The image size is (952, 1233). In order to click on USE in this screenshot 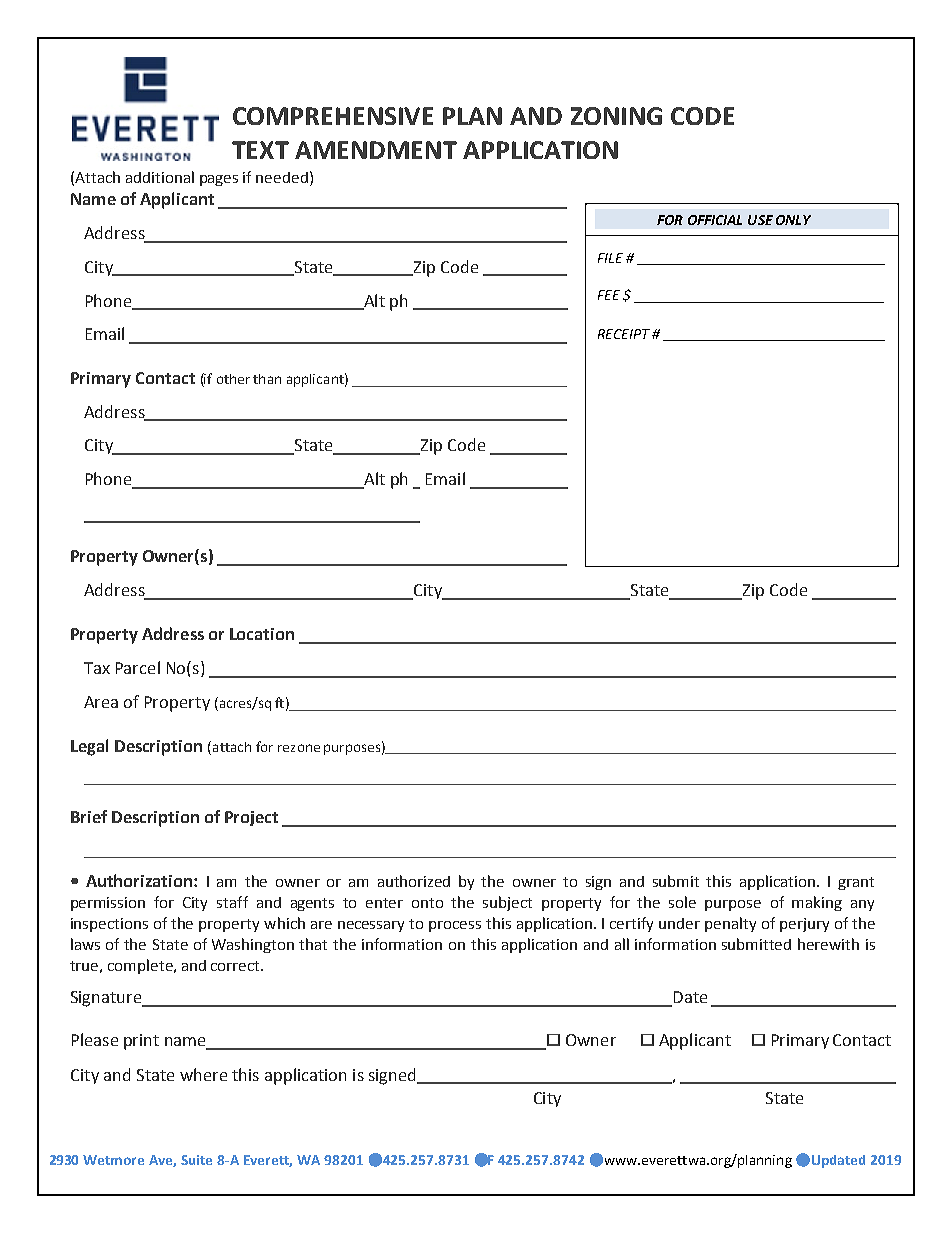, I will do `click(760, 220)`.
